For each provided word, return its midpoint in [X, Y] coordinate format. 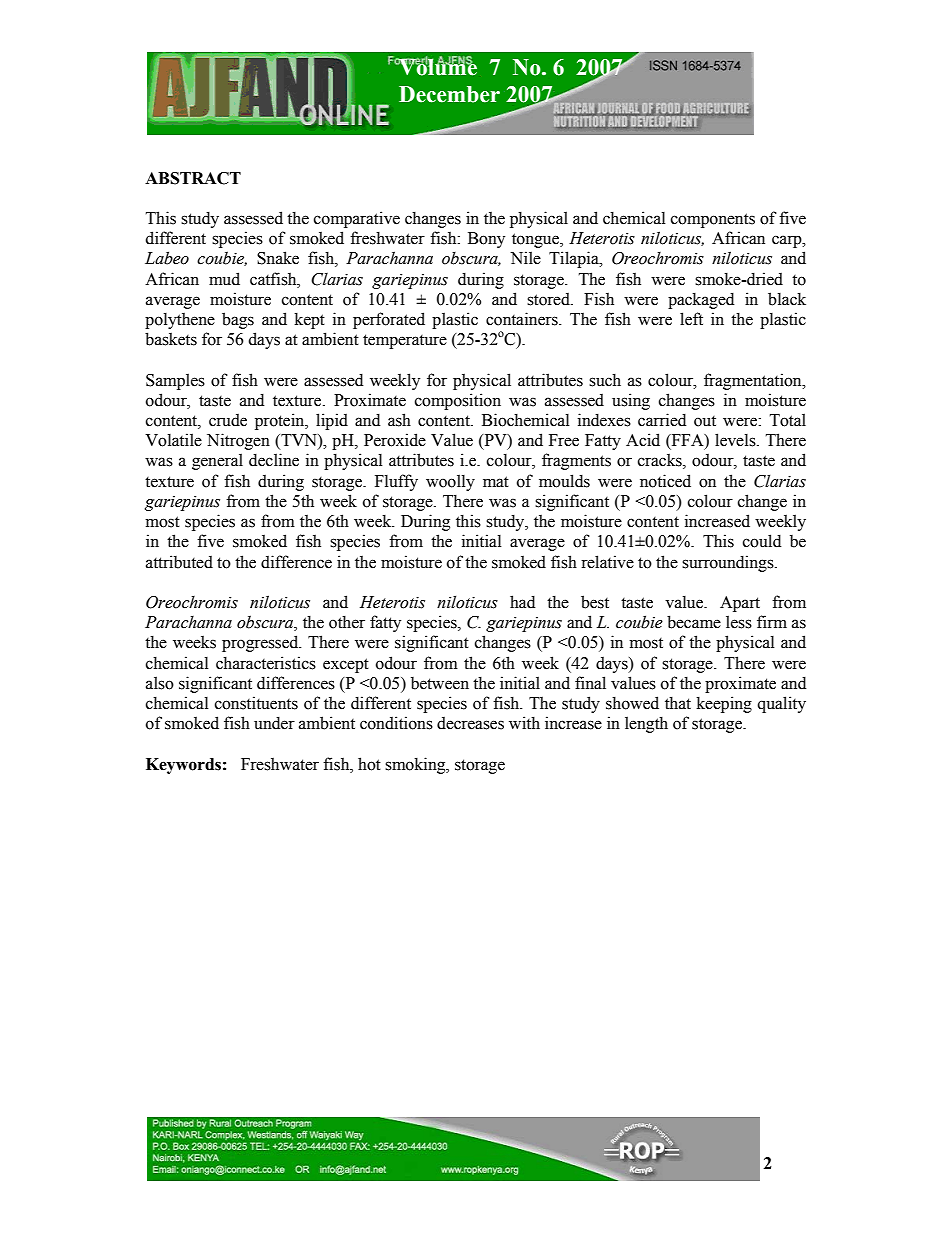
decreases [470, 723]
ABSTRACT [193, 178]
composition [458, 401]
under [274, 723]
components [713, 220]
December [449, 94]
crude [228, 420]
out [705, 421]
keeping [724, 704]
